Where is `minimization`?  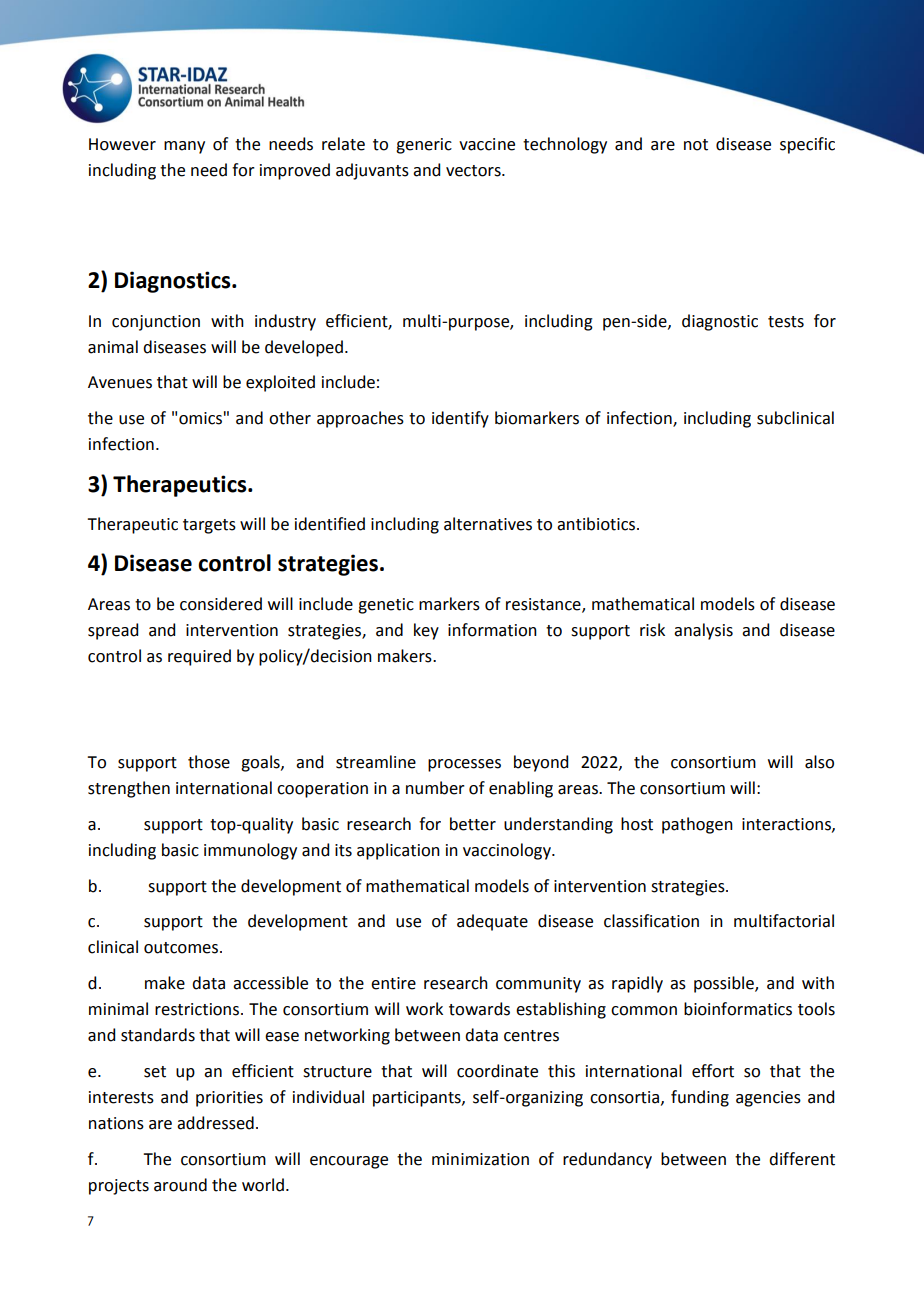
minimization is located at coordinates (480, 1159).
